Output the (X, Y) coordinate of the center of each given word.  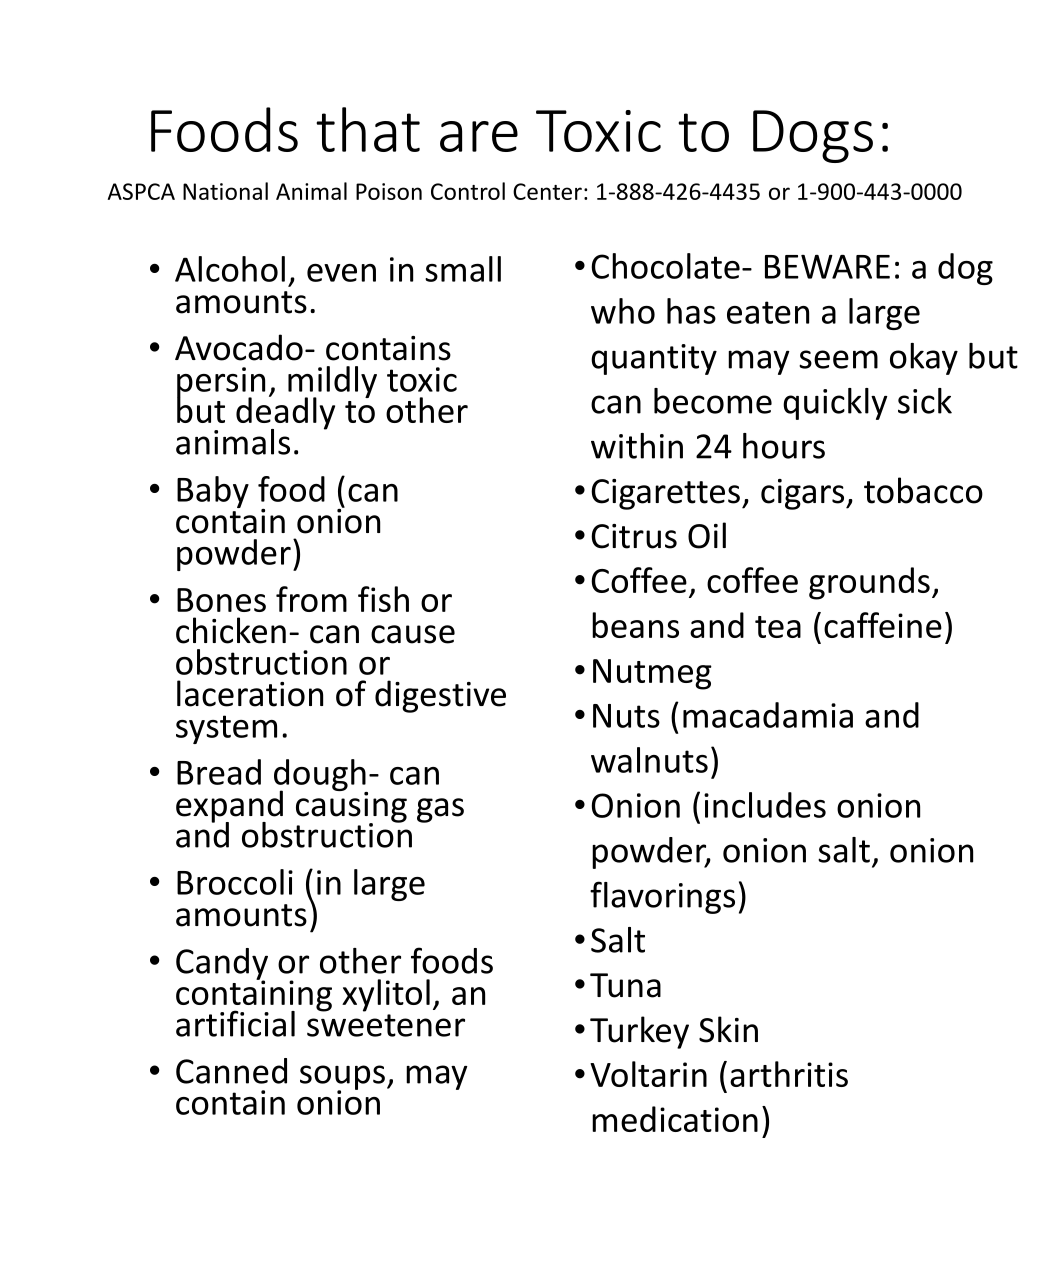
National (225, 191)
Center (547, 191)
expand (229, 807)
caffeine (883, 625)
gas (440, 810)
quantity (654, 359)
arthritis (789, 1074)
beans (635, 625)
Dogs (813, 136)
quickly (835, 404)
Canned (231, 1071)
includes (765, 805)
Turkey (639, 1032)
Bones (221, 600)
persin (221, 383)
